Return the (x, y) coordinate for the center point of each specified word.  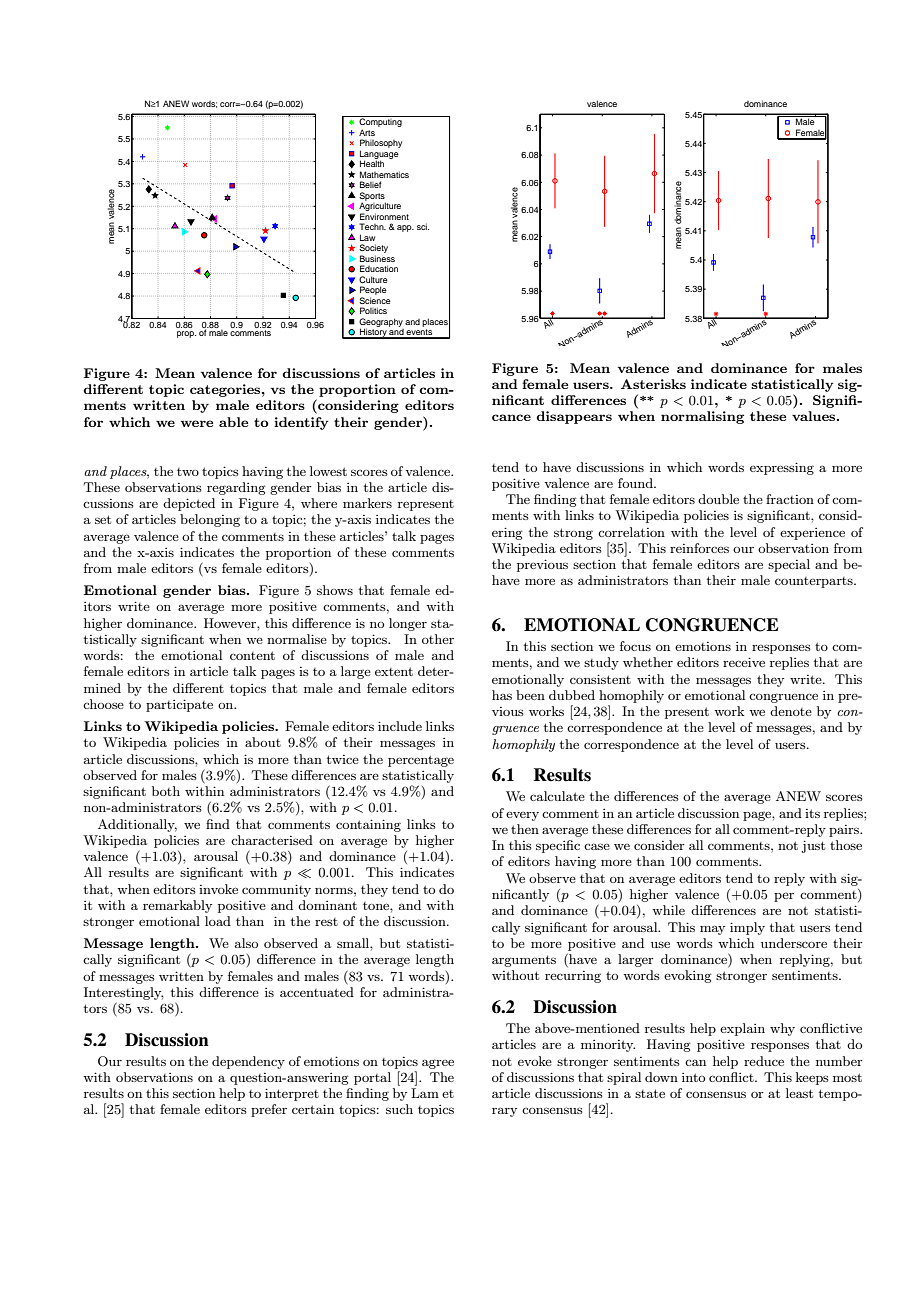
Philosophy (381, 145)
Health (372, 163)
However (231, 623)
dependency (248, 1062)
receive (744, 662)
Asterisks (653, 384)
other (438, 639)
